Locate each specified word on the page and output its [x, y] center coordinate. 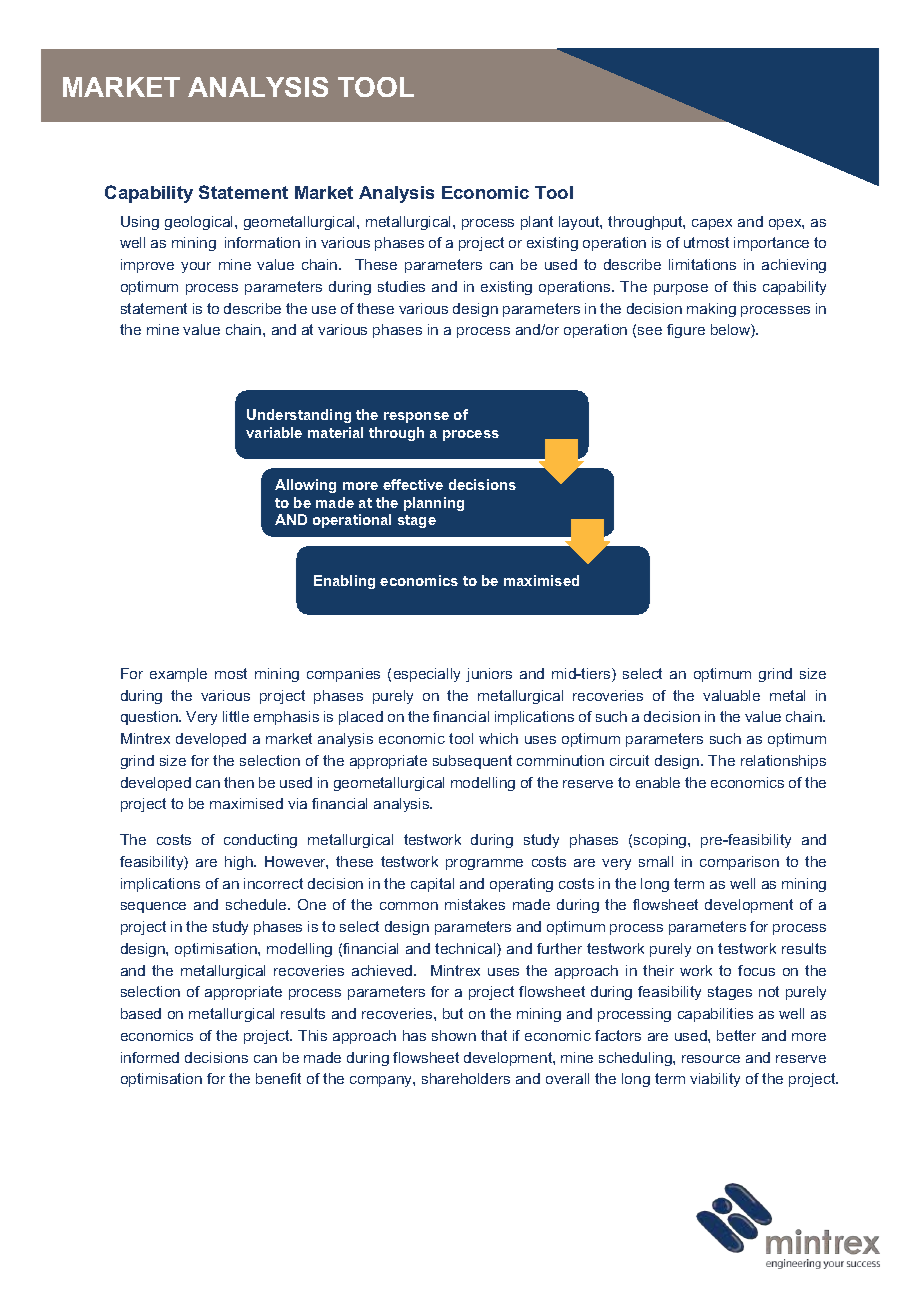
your [196, 267]
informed [150, 1057]
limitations [702, 264]
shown [454, 1035]
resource [711, 1059]
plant [537, 223]
